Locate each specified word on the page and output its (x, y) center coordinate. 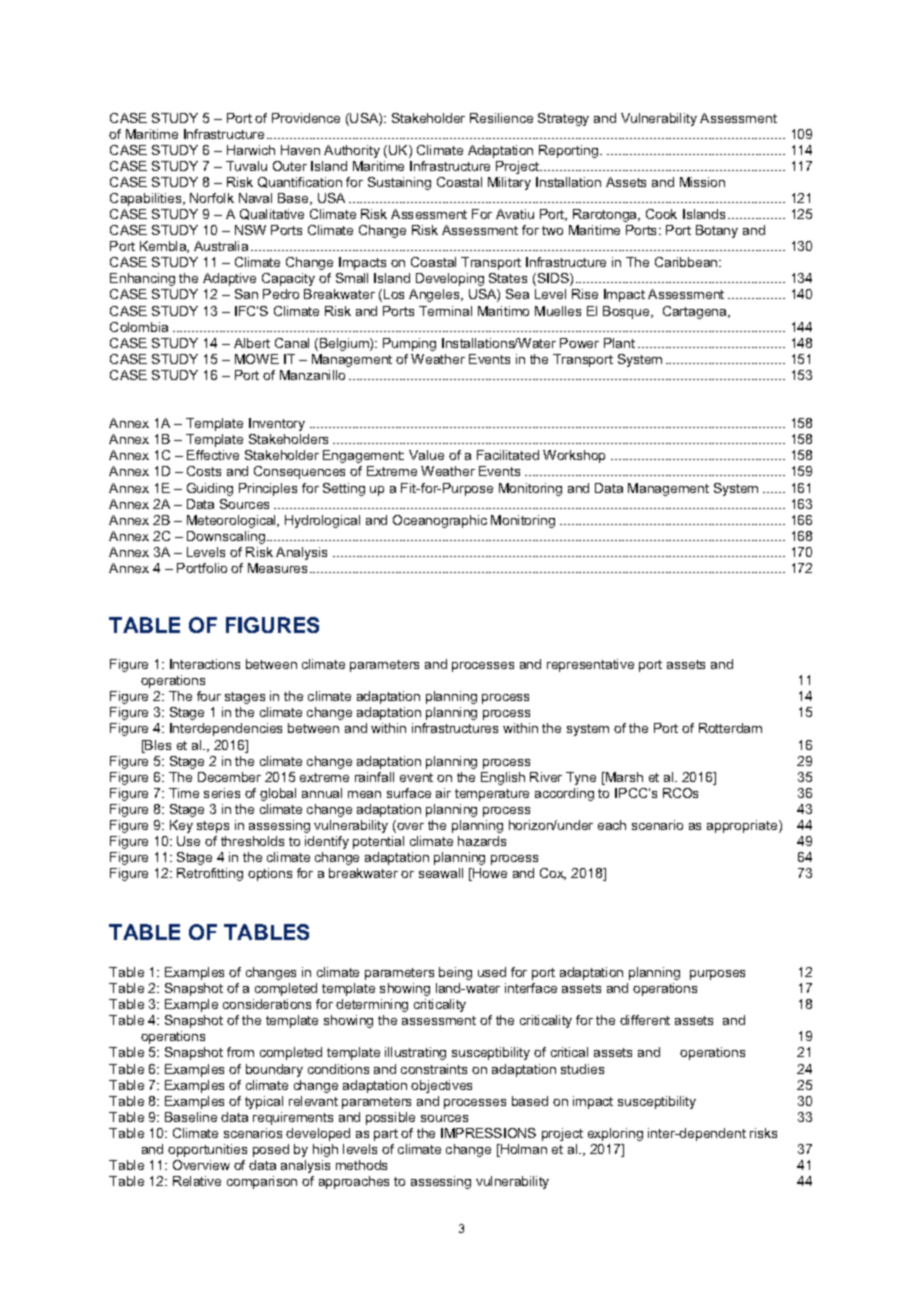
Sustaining (399, 183)
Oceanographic (440, 521)
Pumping (409, 344)
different (645, 1020)
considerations (267, 1004)
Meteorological (232, 521)
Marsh (623, 778)
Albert (252, 343)
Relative (197, 1181)
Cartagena (696, 312)
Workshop (574, 456)
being (455, 973)
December (229, 777)
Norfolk (212, 198)
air (443, 793)
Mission (702, 182)
